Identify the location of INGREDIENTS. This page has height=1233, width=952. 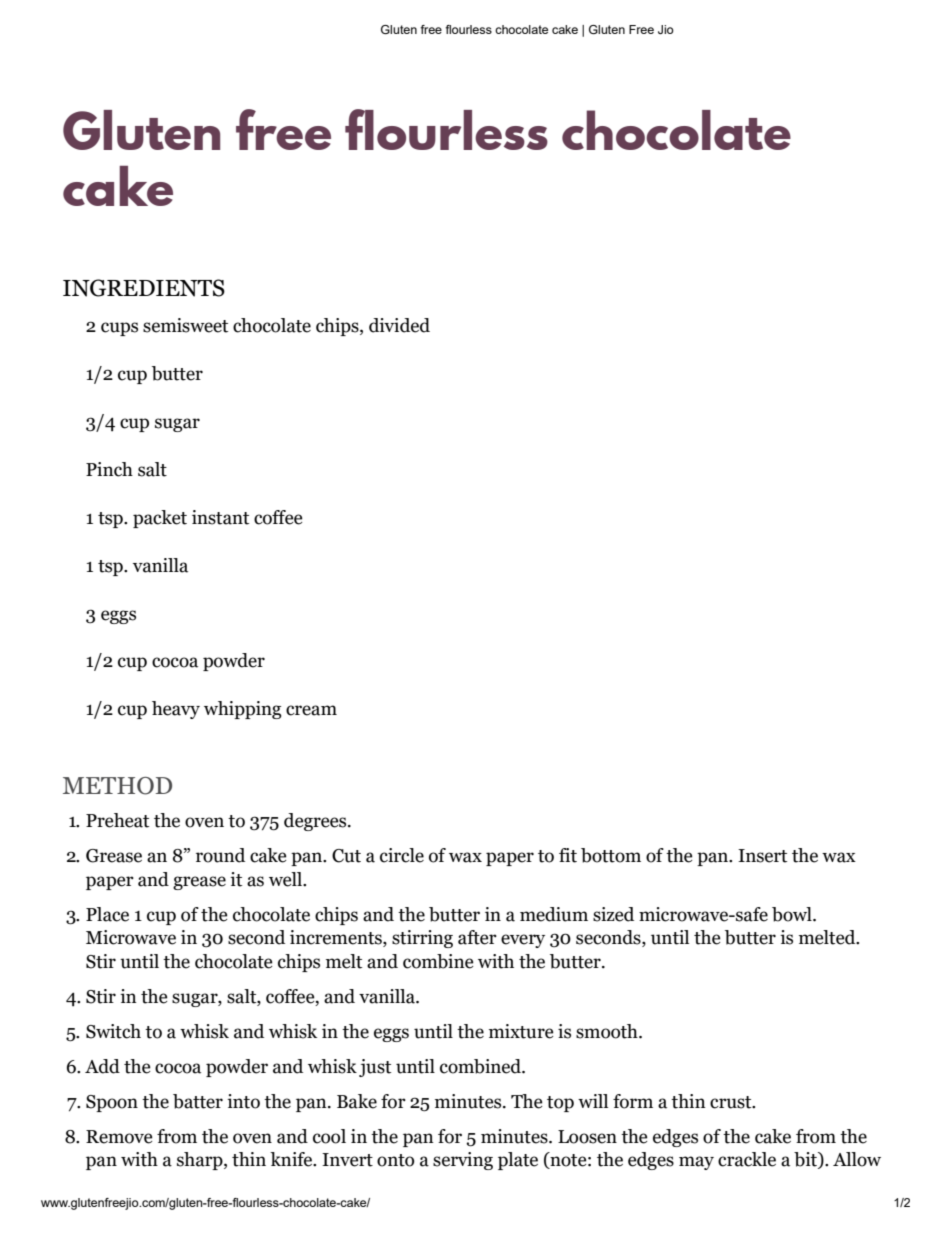
(144, 288).
